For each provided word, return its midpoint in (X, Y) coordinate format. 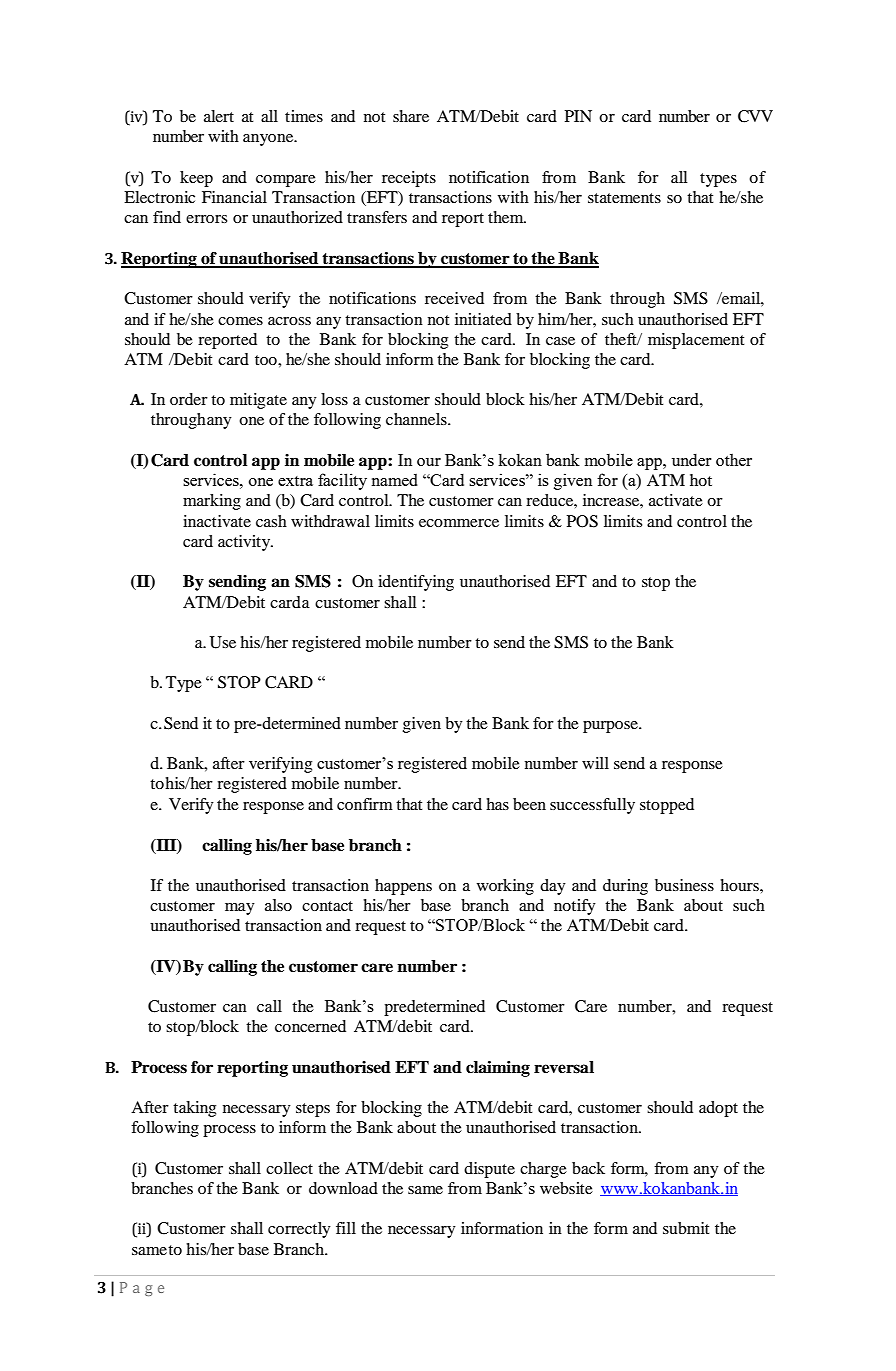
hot (701, 480)
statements (624, 198)
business (684, 885)
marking (212, 502)
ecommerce (459, 523)
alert (219, 116)
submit (686, 1228)
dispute (489, 1170)
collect (289, 1168)
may (240, 909)
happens (403, 887)
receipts (409, 179)
